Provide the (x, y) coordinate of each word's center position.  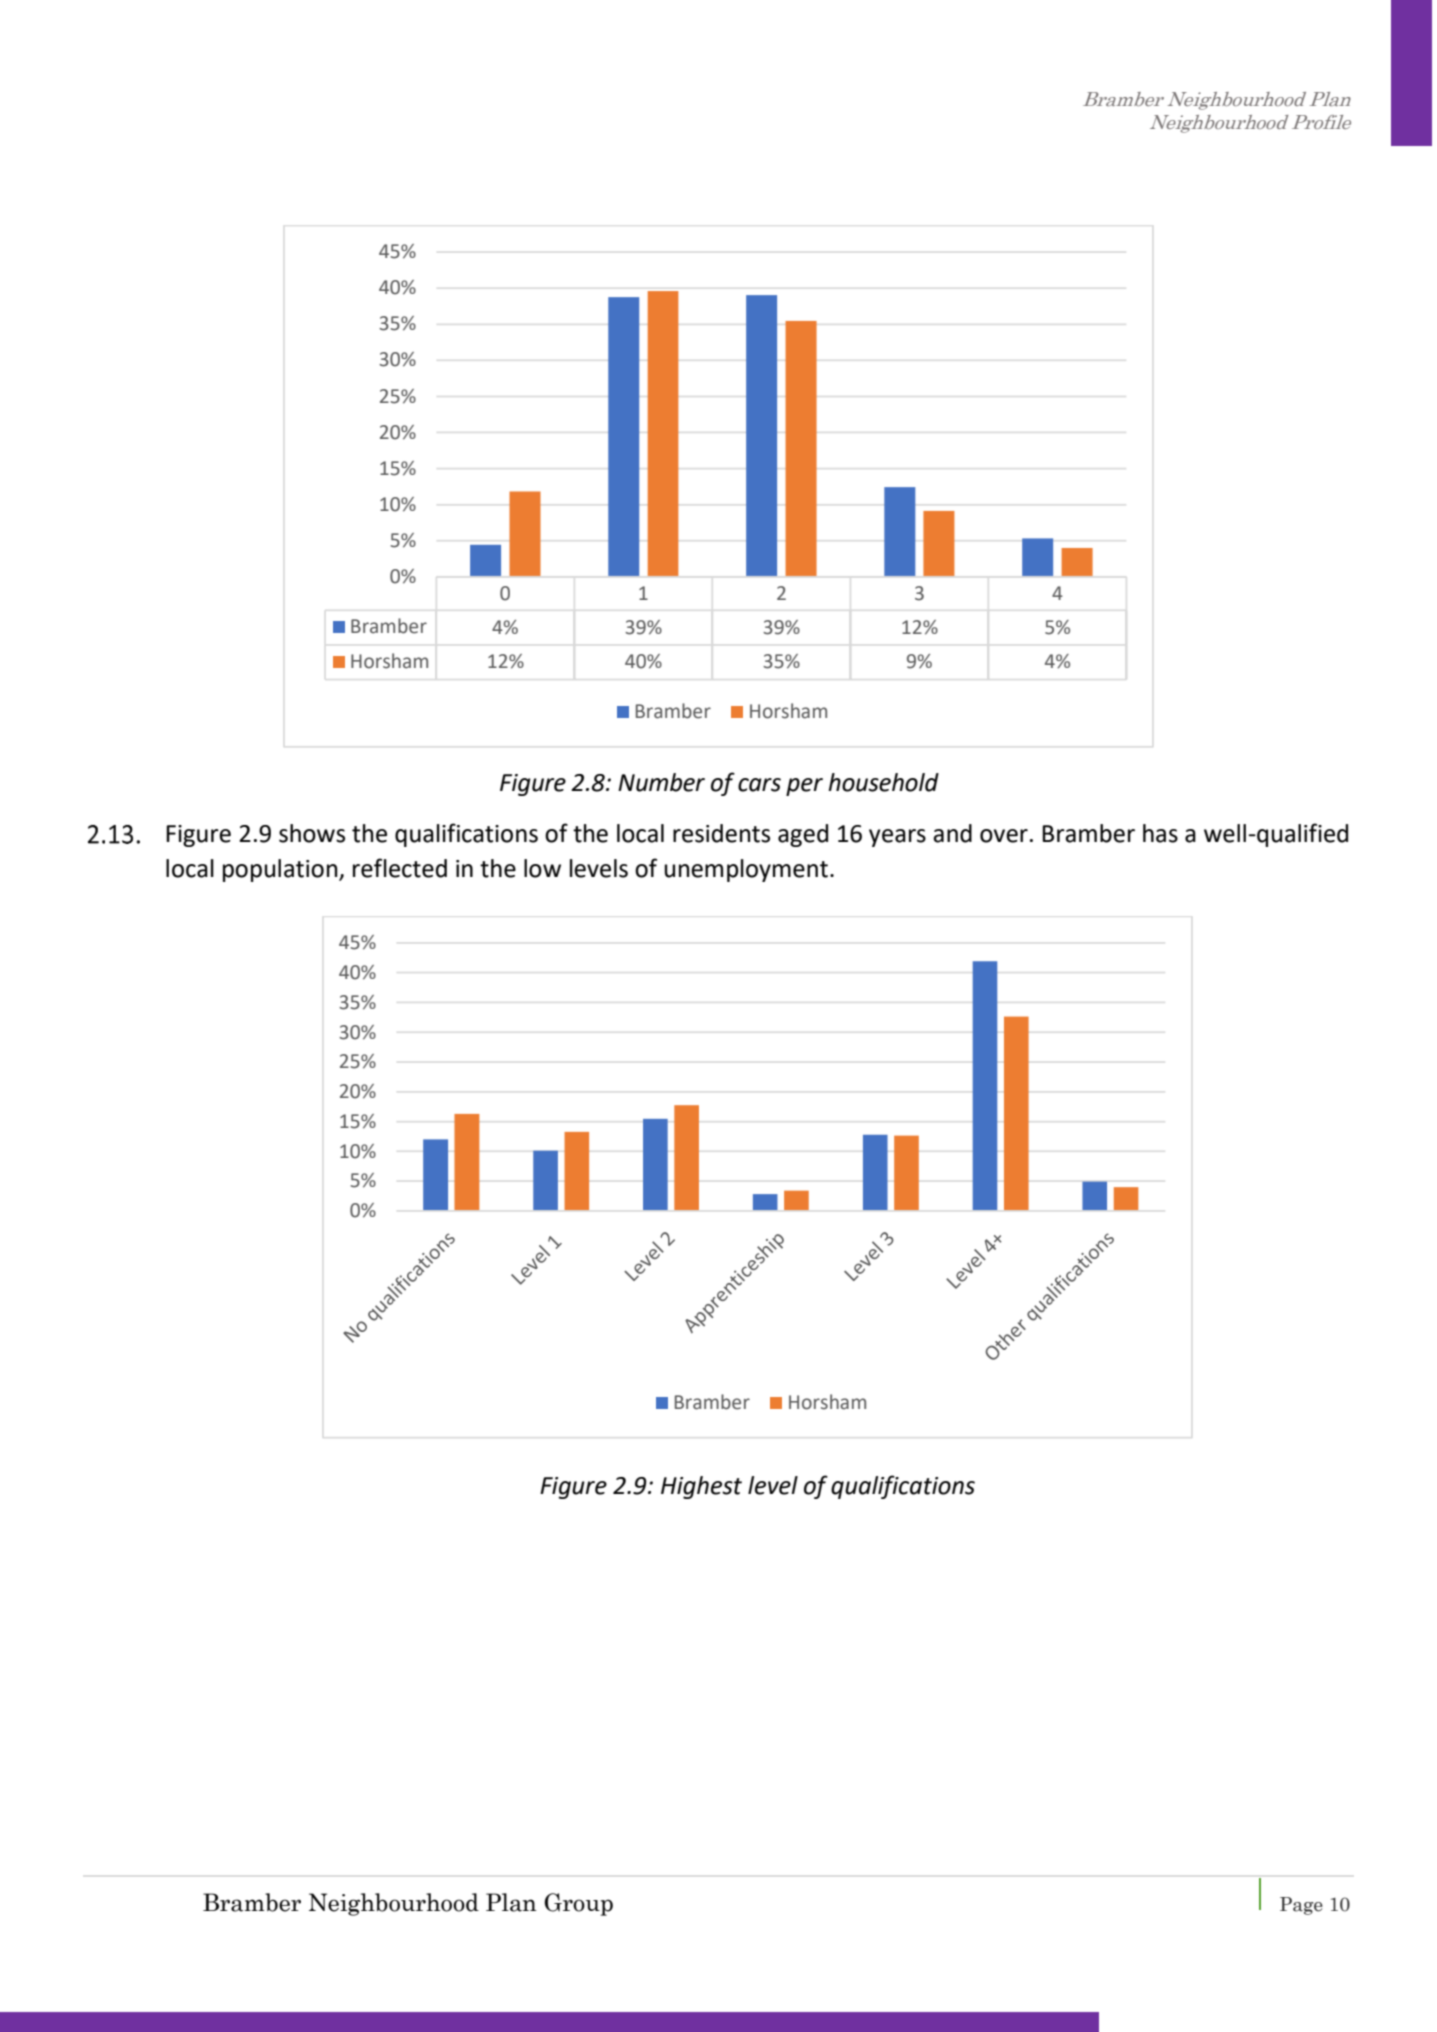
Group (578, 1904)
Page (1301, 1906)
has (1160, 833)
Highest (701, 1487)
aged (803, 835)
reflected (400, 868)
